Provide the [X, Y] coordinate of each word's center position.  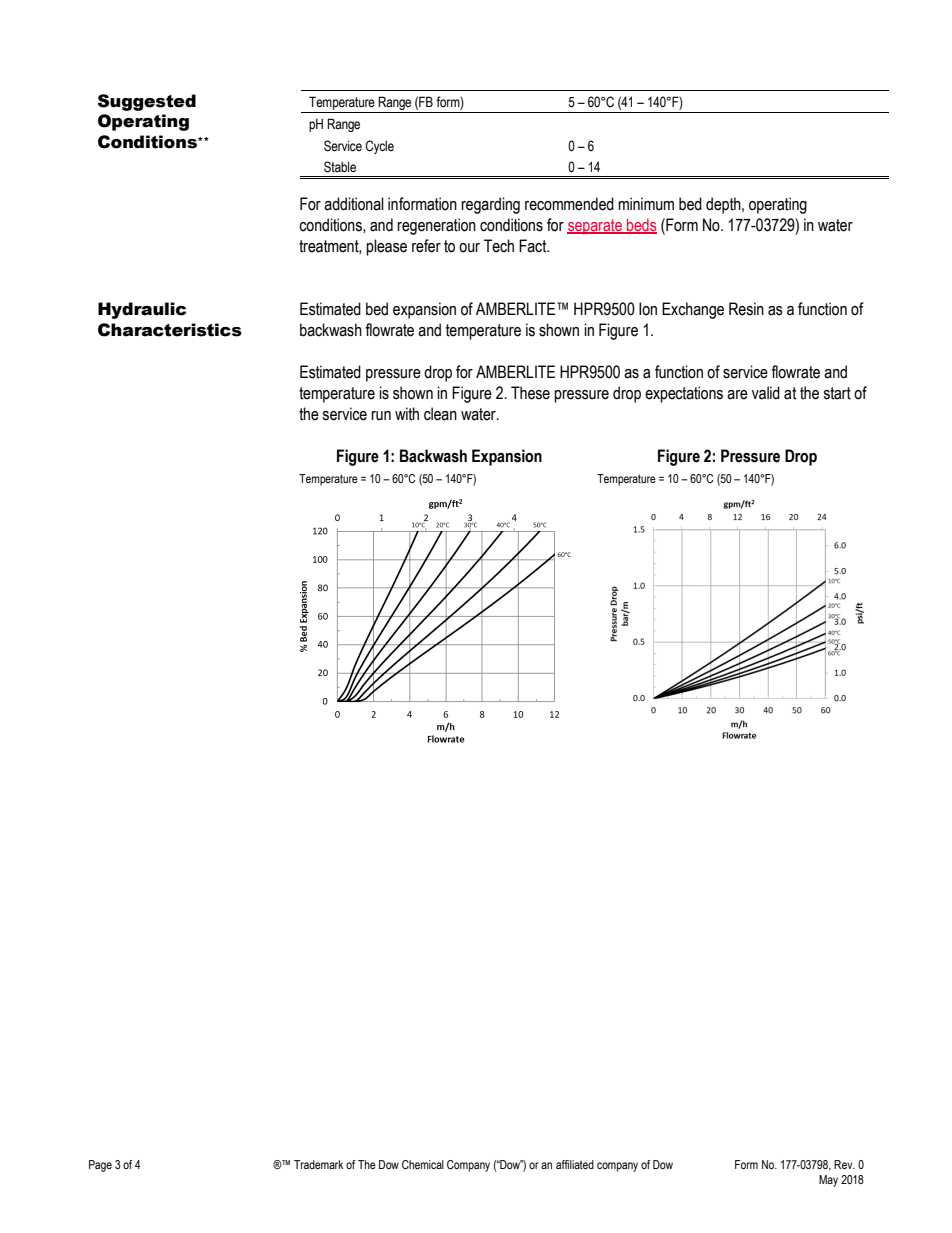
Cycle [379, 147]
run [381, 416]
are [737, 395]
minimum [646, 204]
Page [100, 1166]
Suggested [147, 102]
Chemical [423, 1164]
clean [440, 414]
